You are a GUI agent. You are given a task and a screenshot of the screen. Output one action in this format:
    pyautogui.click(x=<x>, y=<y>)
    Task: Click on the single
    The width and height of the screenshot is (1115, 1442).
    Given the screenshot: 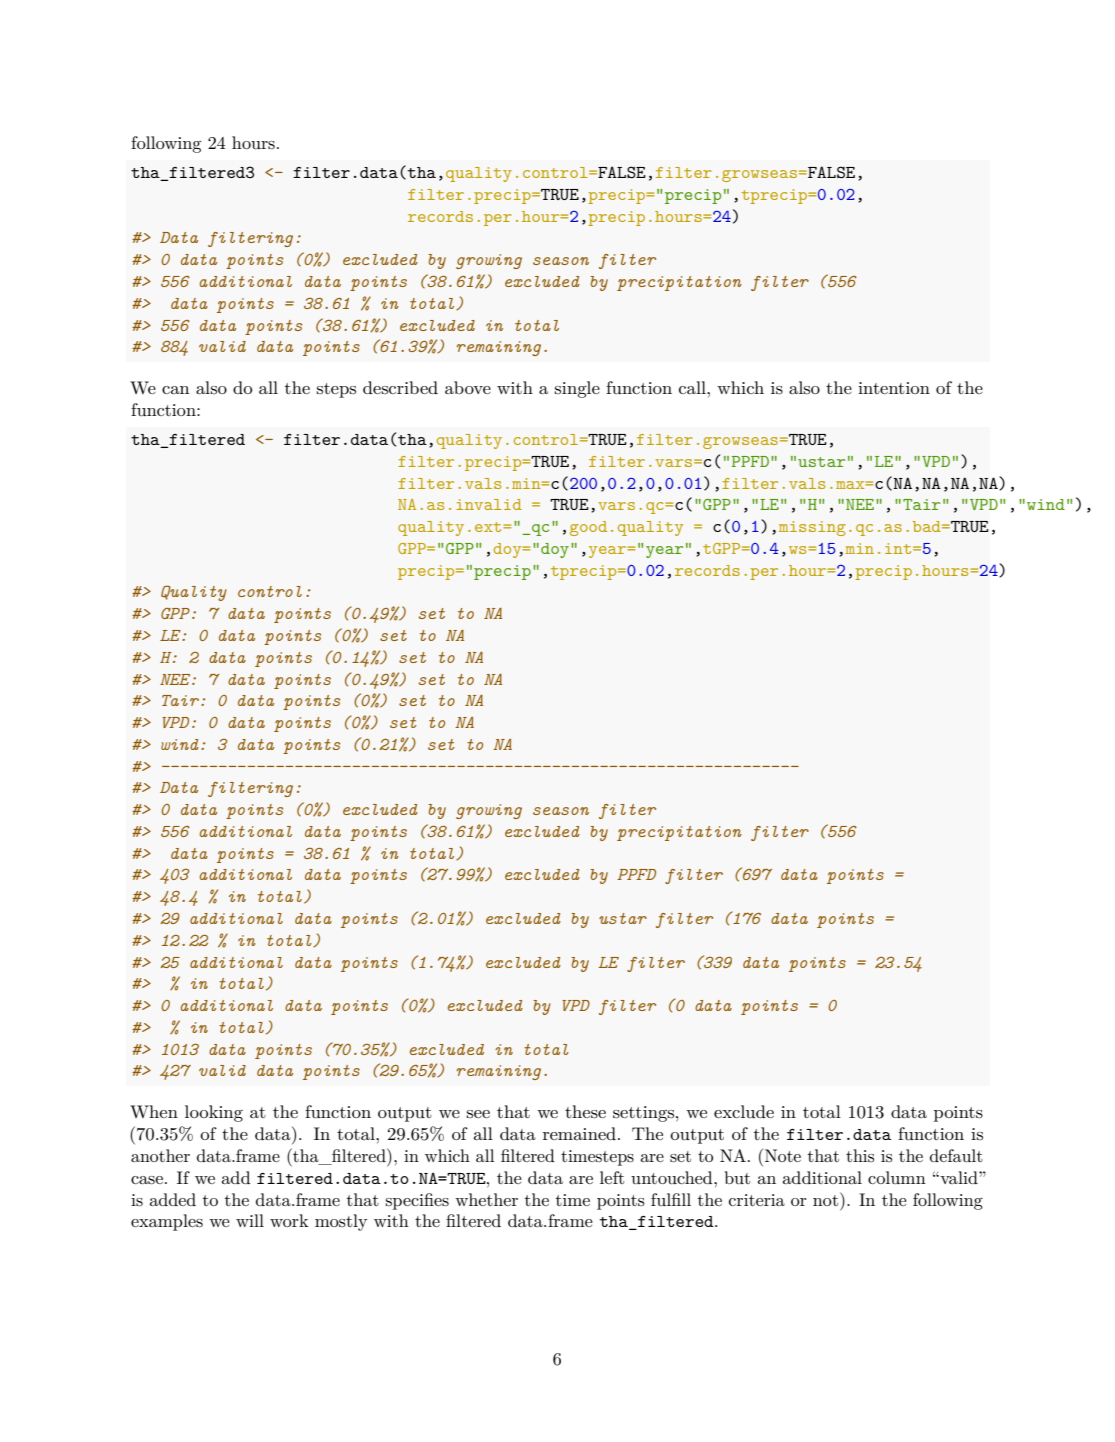 What is the action you would take?
    pyautogui.click(x=577, y=389)
